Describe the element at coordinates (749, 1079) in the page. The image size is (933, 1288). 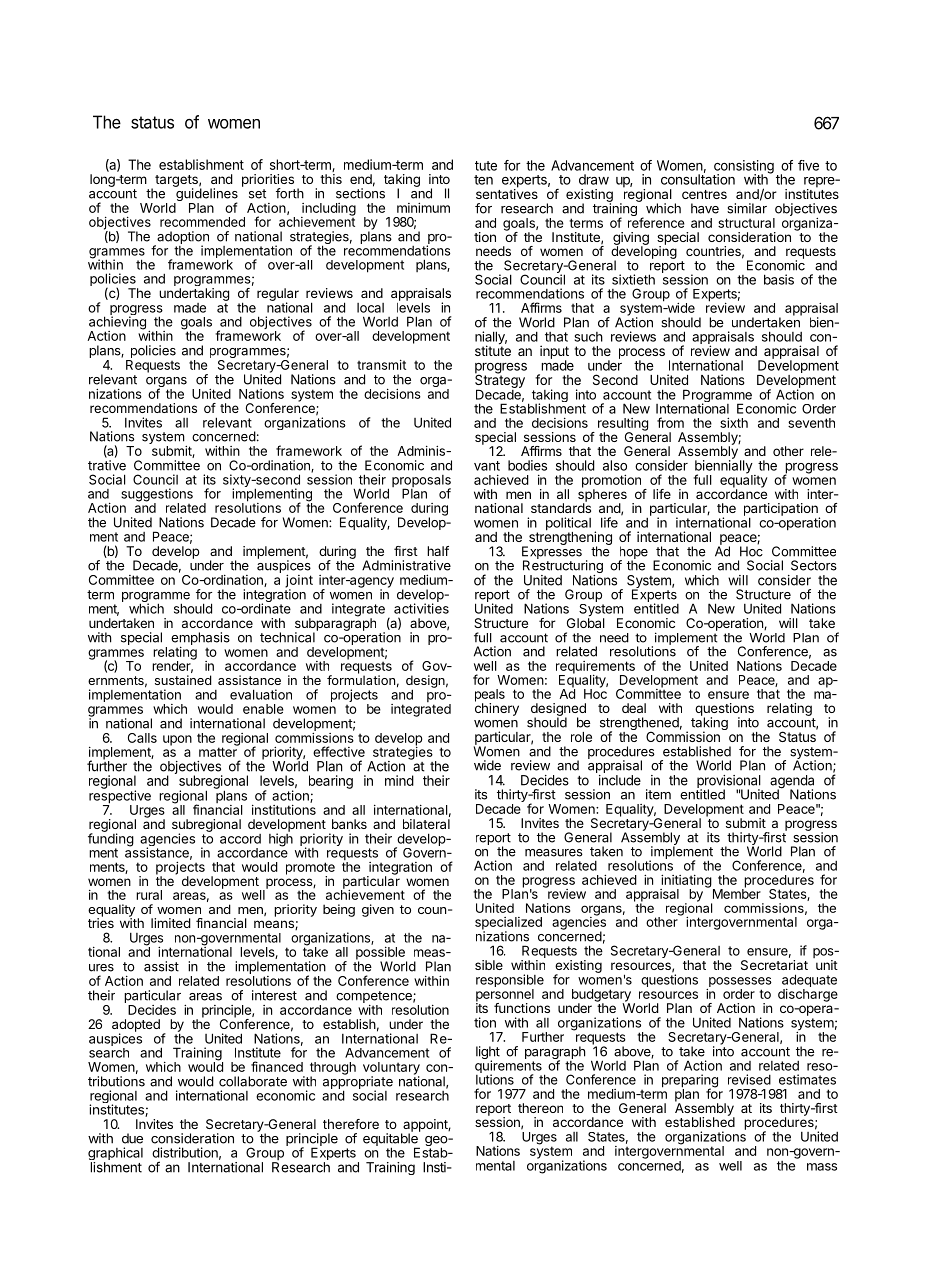
I see `revised` at that location.
